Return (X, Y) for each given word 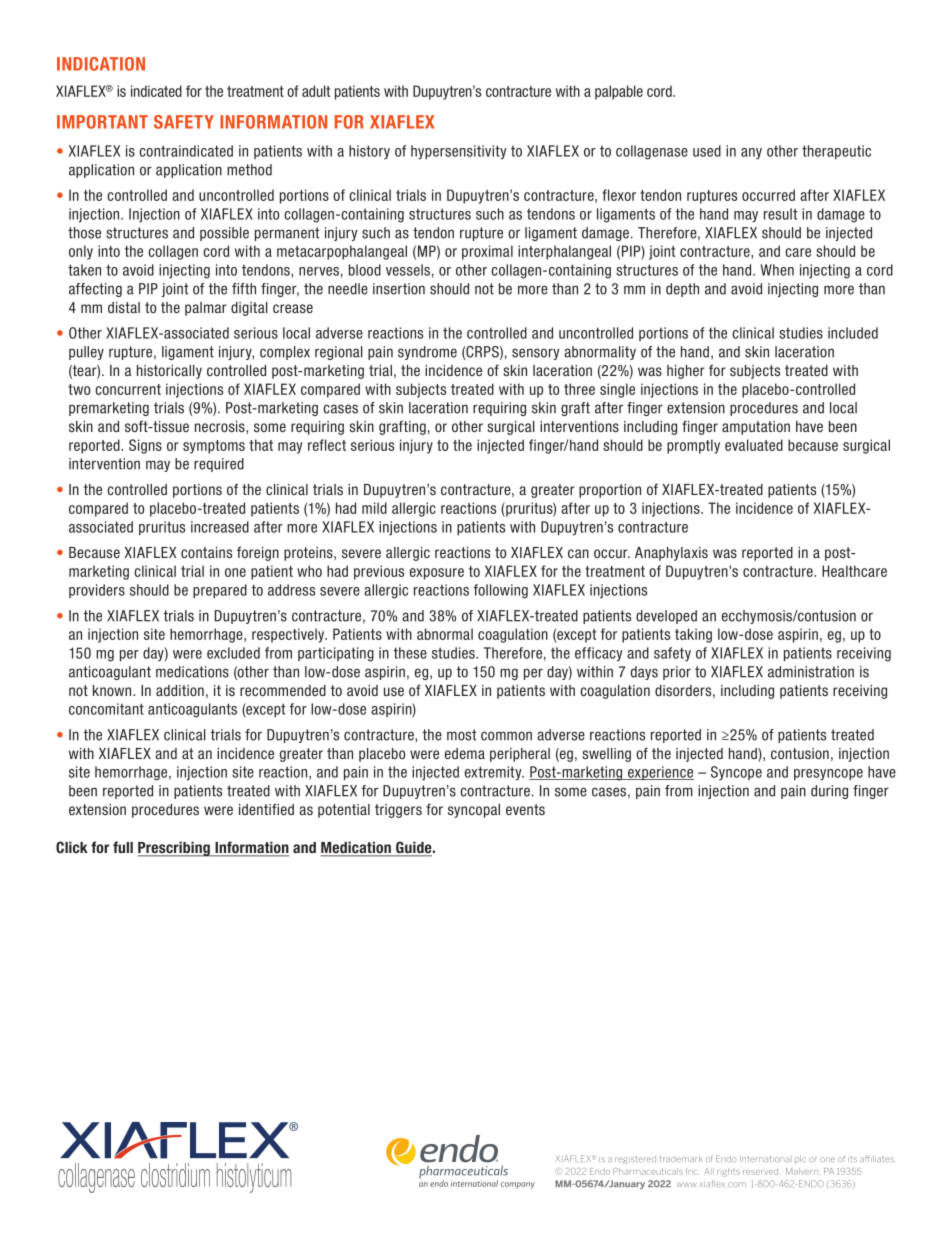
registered (635, 1160)
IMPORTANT (102, 122)
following (501, 591)
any (751, 153)
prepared (220, 591)
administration (811, 672)
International (766, 1159)
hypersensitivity (459, 152)
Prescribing (175, 849)
